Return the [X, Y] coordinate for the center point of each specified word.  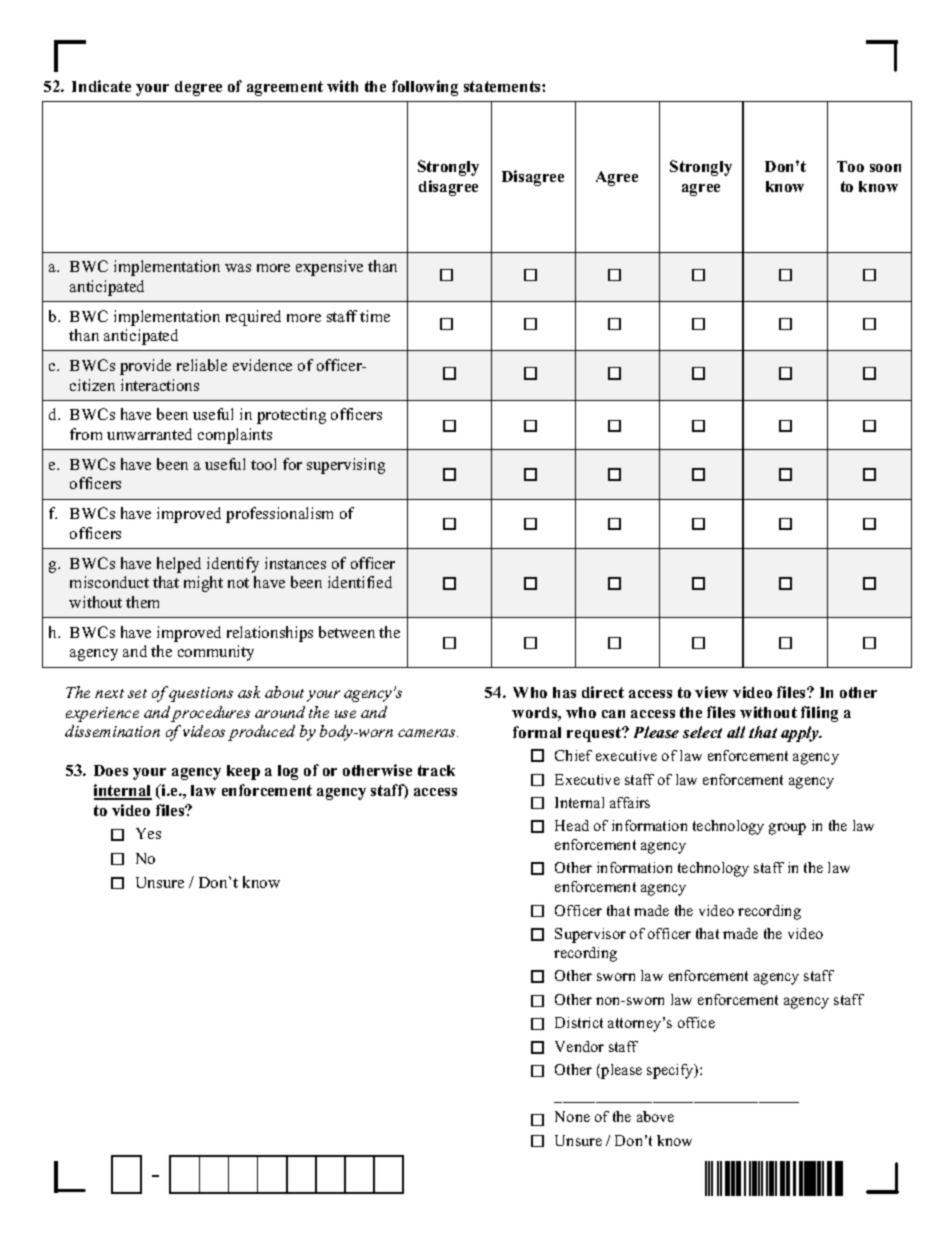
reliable [202, 365]
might [203, 584]
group [787, 829]
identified [360, 582]
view [711, 692]
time [375, 316]
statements [503, 86]
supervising [346, 466]
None [572, 1116]
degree [198, 88]
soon [885, 168]
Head [572, 825]
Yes [148, 833]
